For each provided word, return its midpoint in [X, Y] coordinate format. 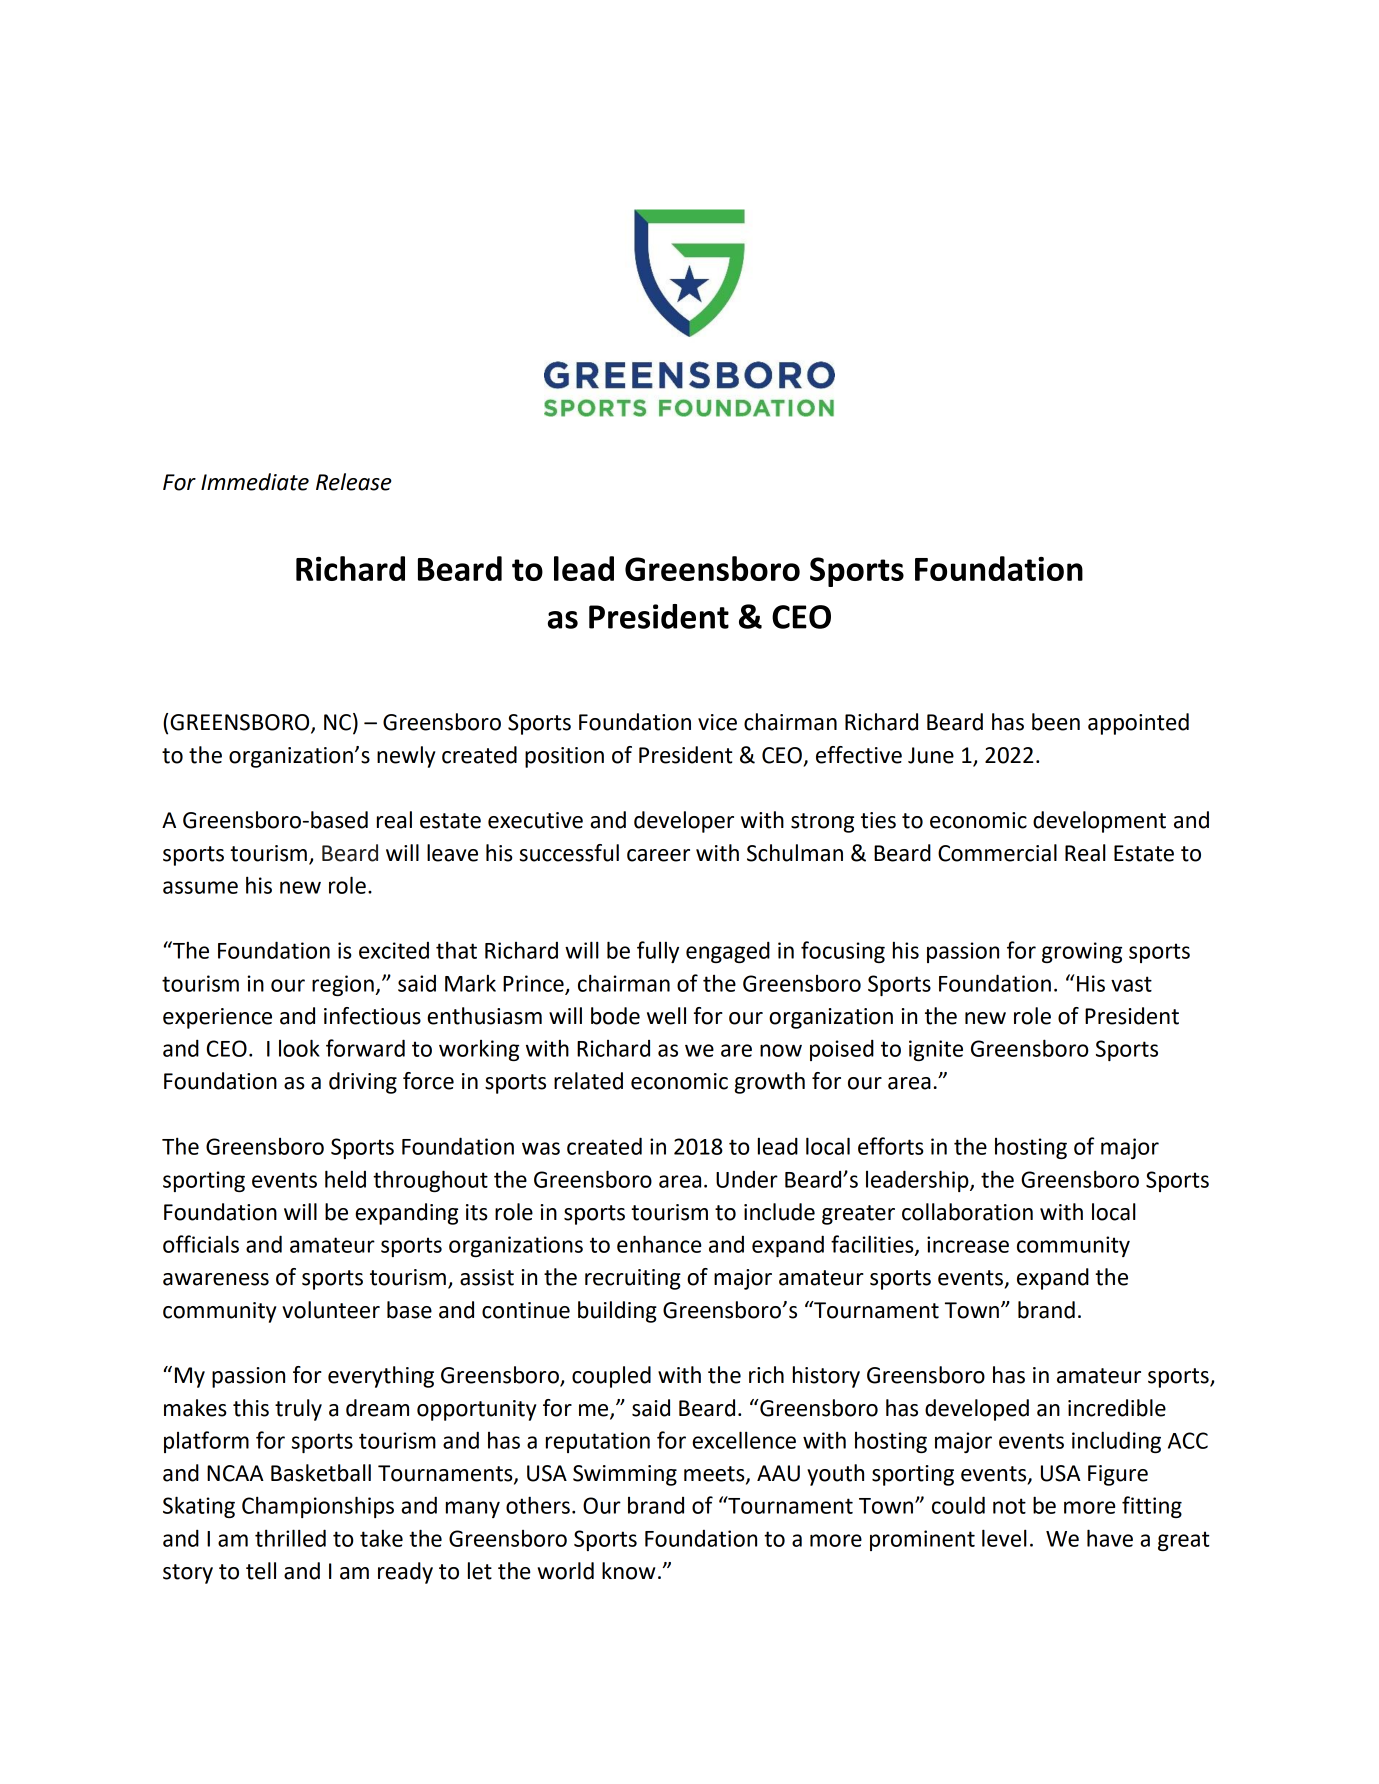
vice [717, 722]
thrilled [290, 1538]
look [299, 1048]
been [1056, 722]
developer [684, 822]
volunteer [331, 1310]
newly [406, 757]
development [1099, 822]
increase [968, 1244]
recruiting [633, 1279]
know [628, 1571]
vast [1131, 984]
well [666, 1016]
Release [354, 482]
